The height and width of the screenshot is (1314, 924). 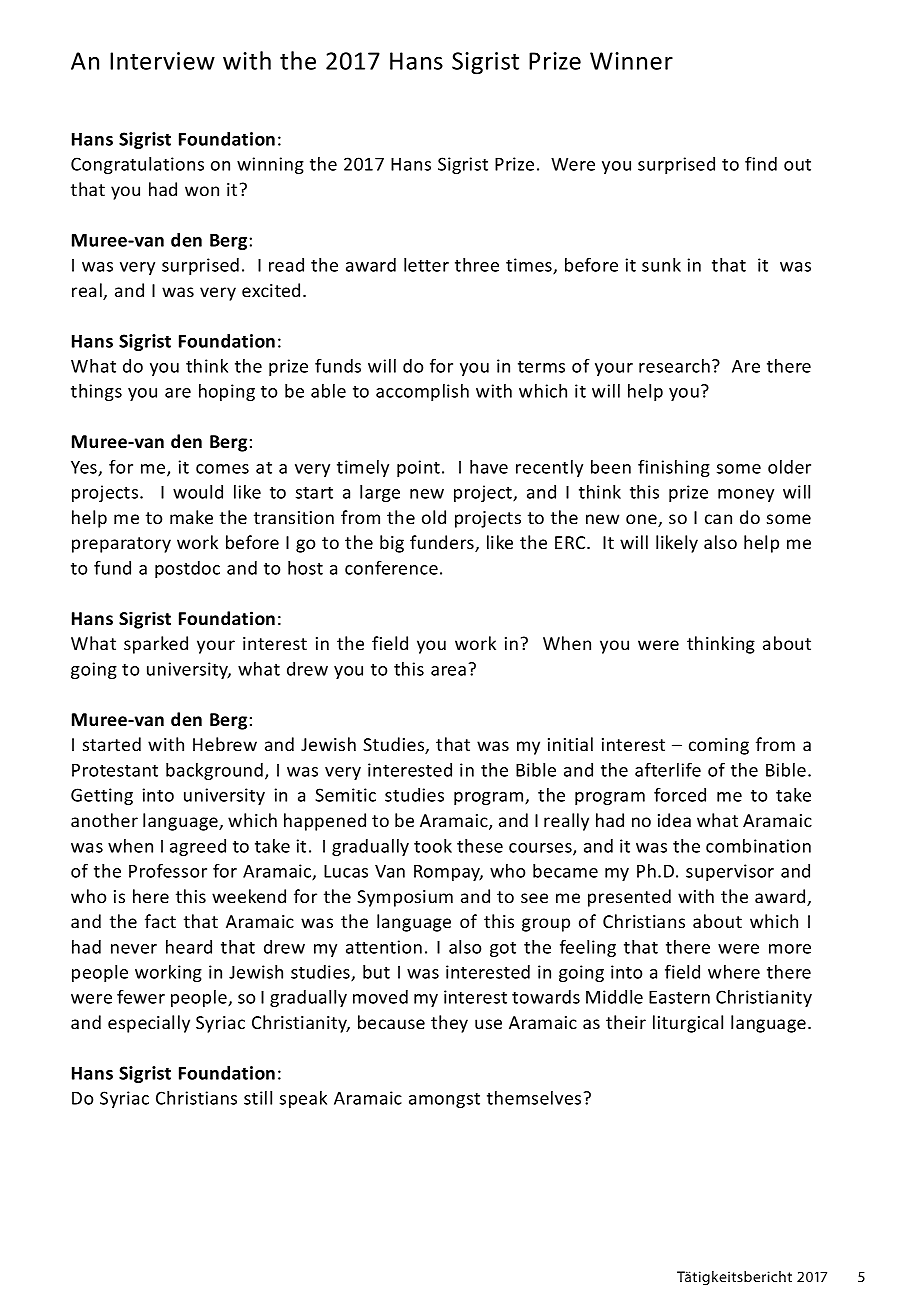 I want to click on area, so click(x=448, y=671).
